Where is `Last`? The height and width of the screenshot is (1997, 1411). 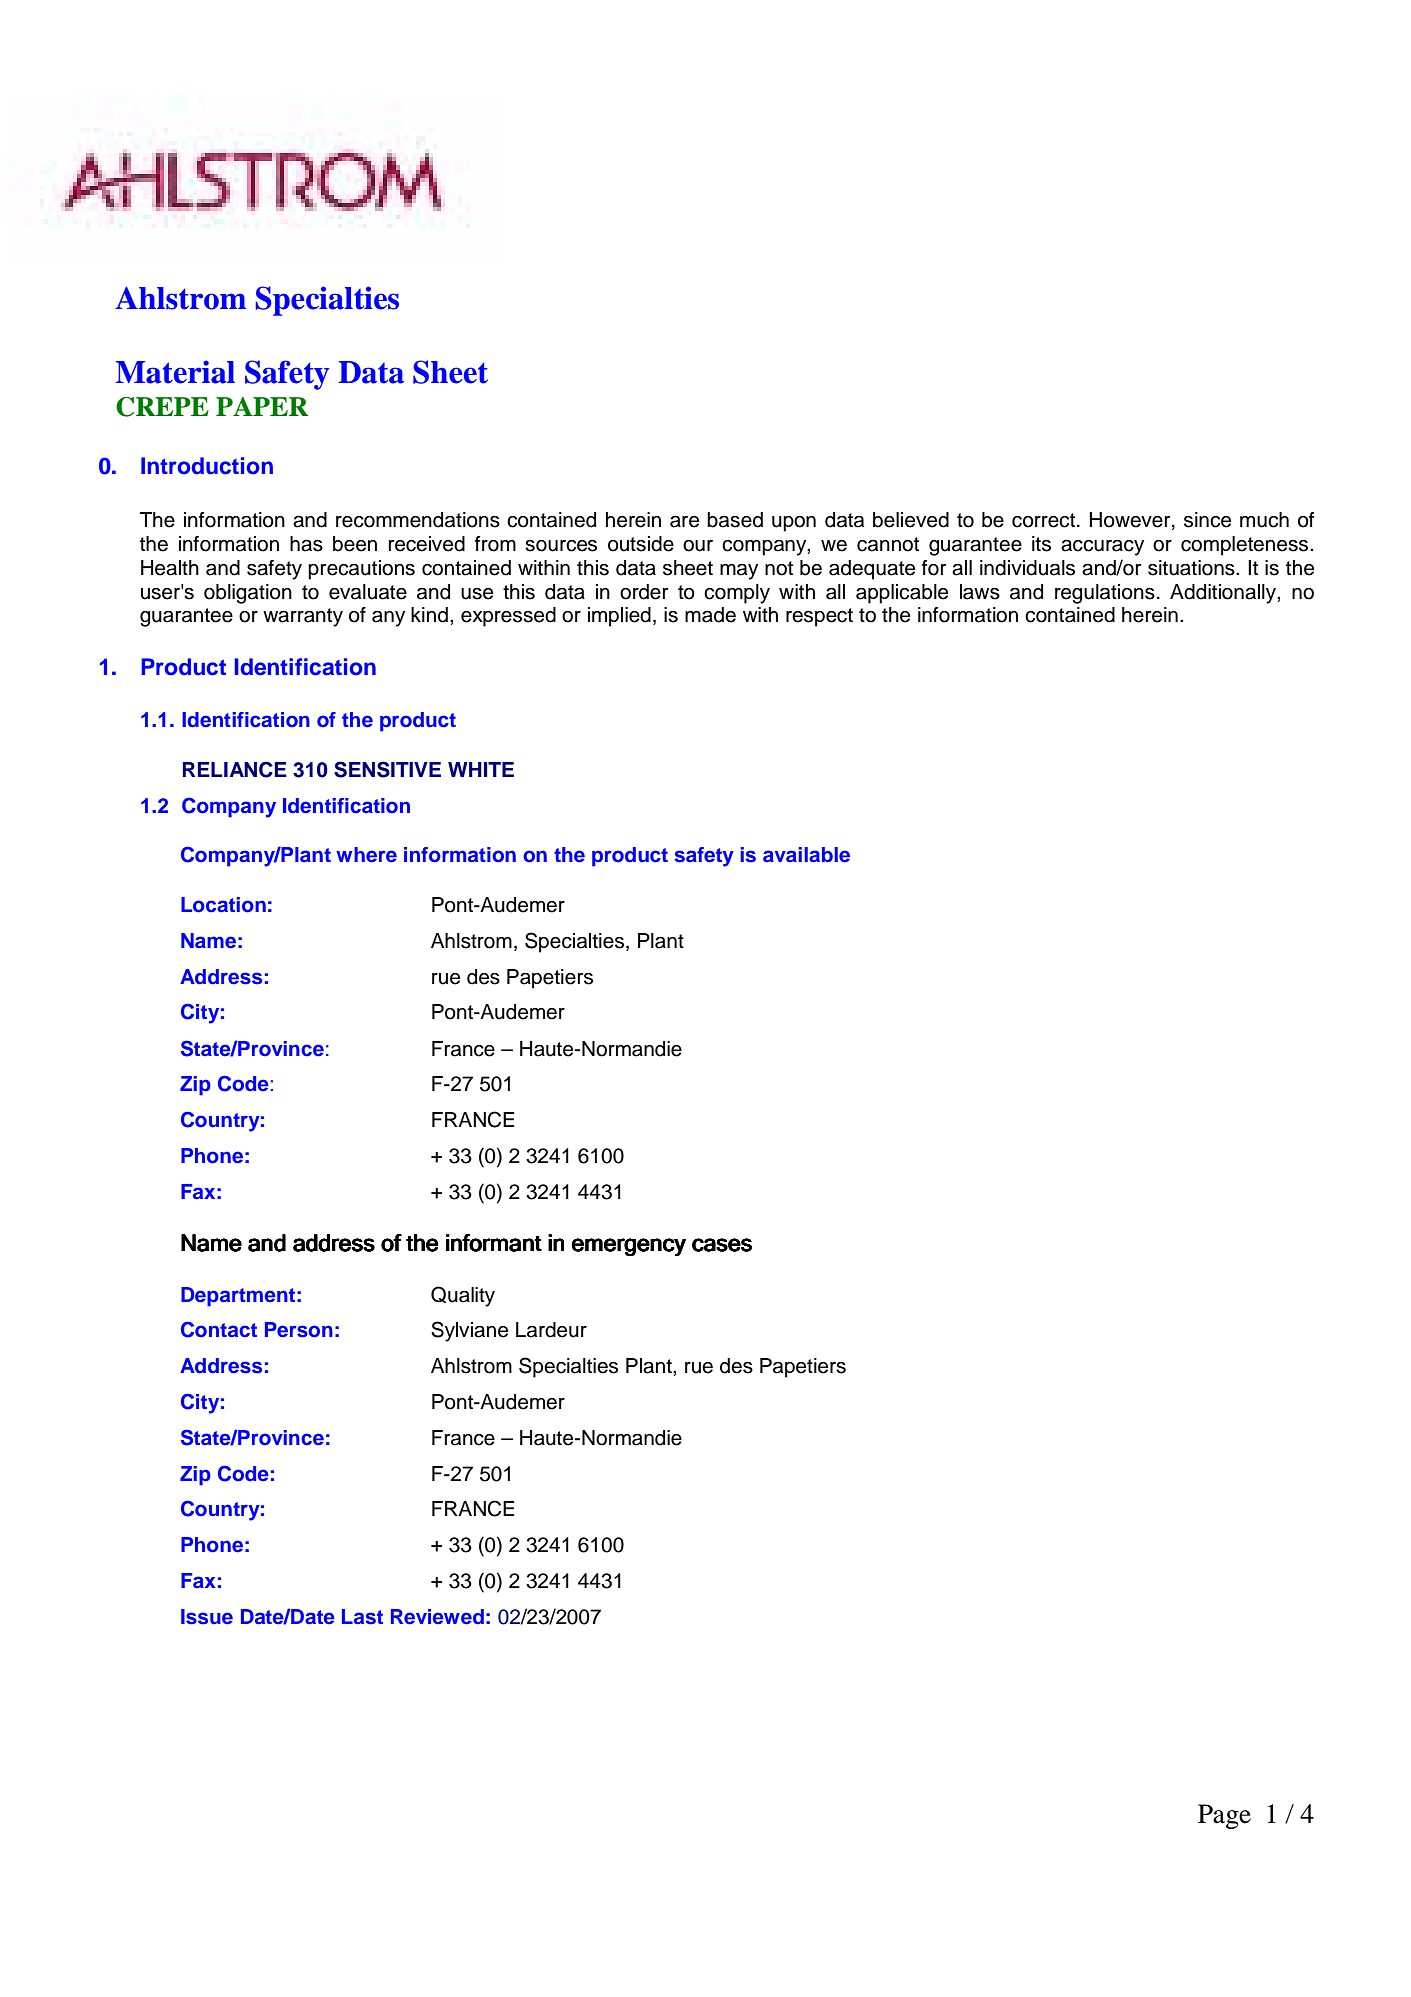 Last is located at coordinates (362, 1617).
